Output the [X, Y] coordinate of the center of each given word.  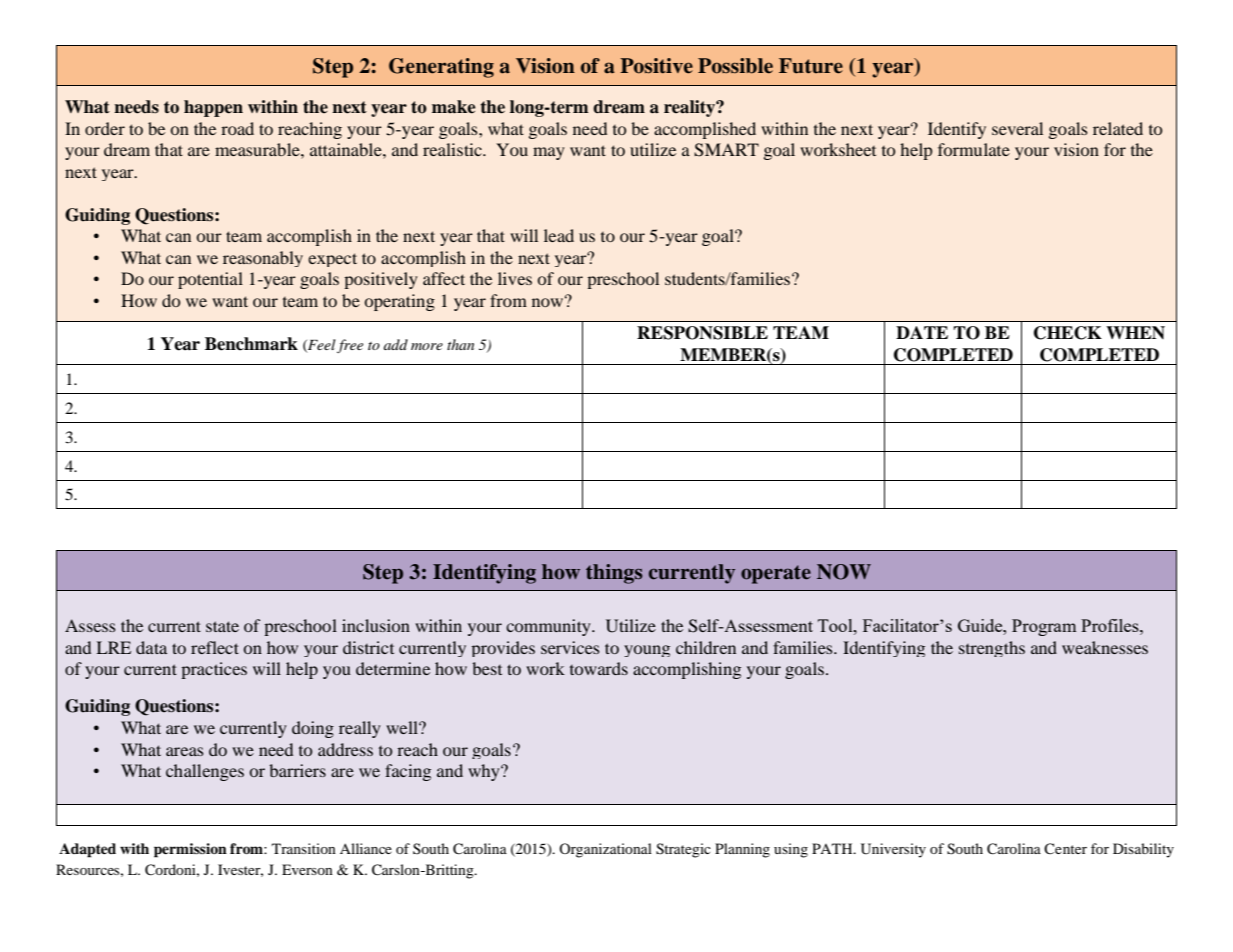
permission [190, 850]
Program [1044, 627]
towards [599, 668]
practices [214, 670]
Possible [735, 66]
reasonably [263, 259]
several [1017, 128]
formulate [974, 149]
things [614, 574]
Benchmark [251, 344]
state [222, 626]
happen [213, 108]
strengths [992, 649]
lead [559, 235]
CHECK [1068, 333]
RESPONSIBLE [702, 333]
